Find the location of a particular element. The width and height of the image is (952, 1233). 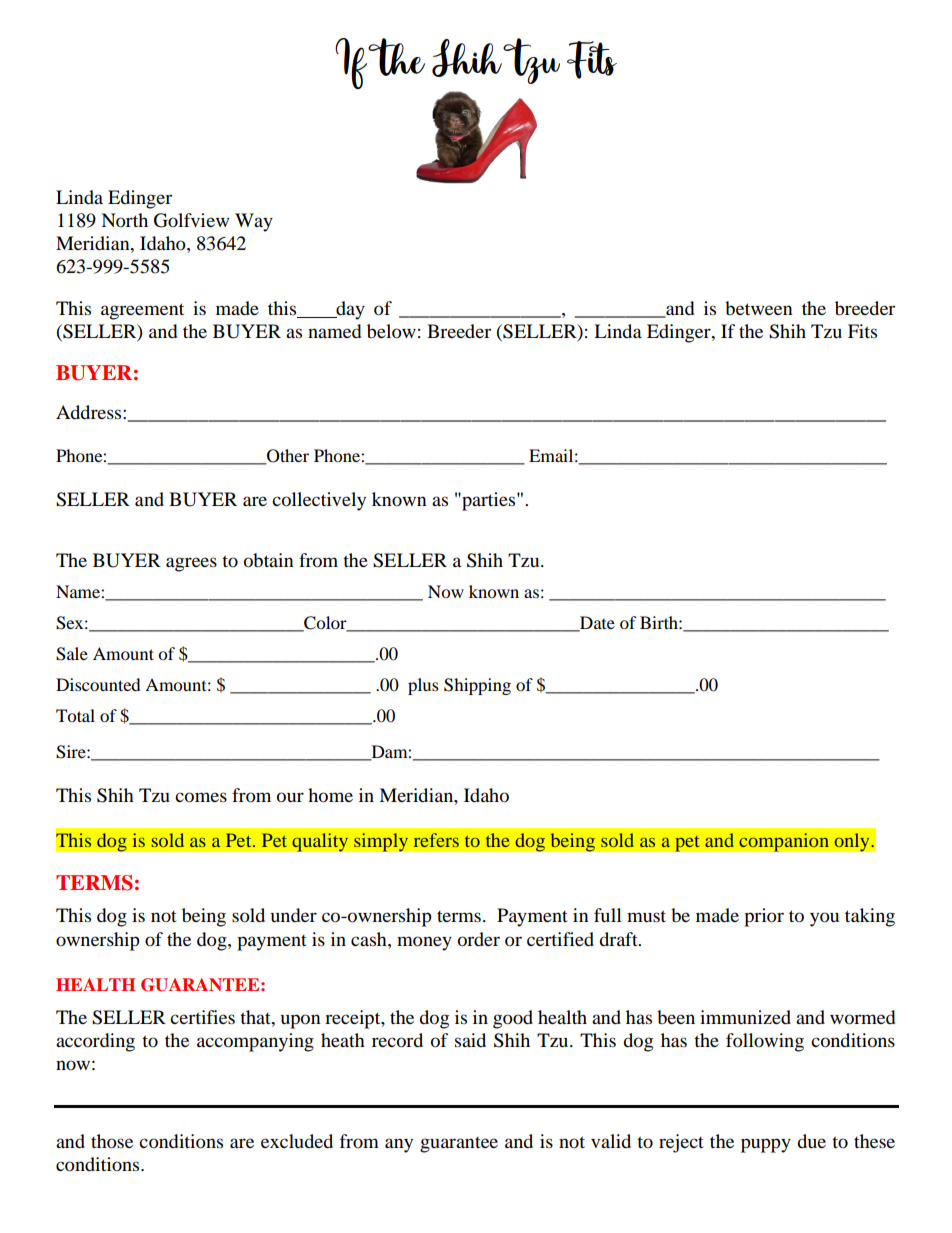

below is located at coordinates (391, 331).
